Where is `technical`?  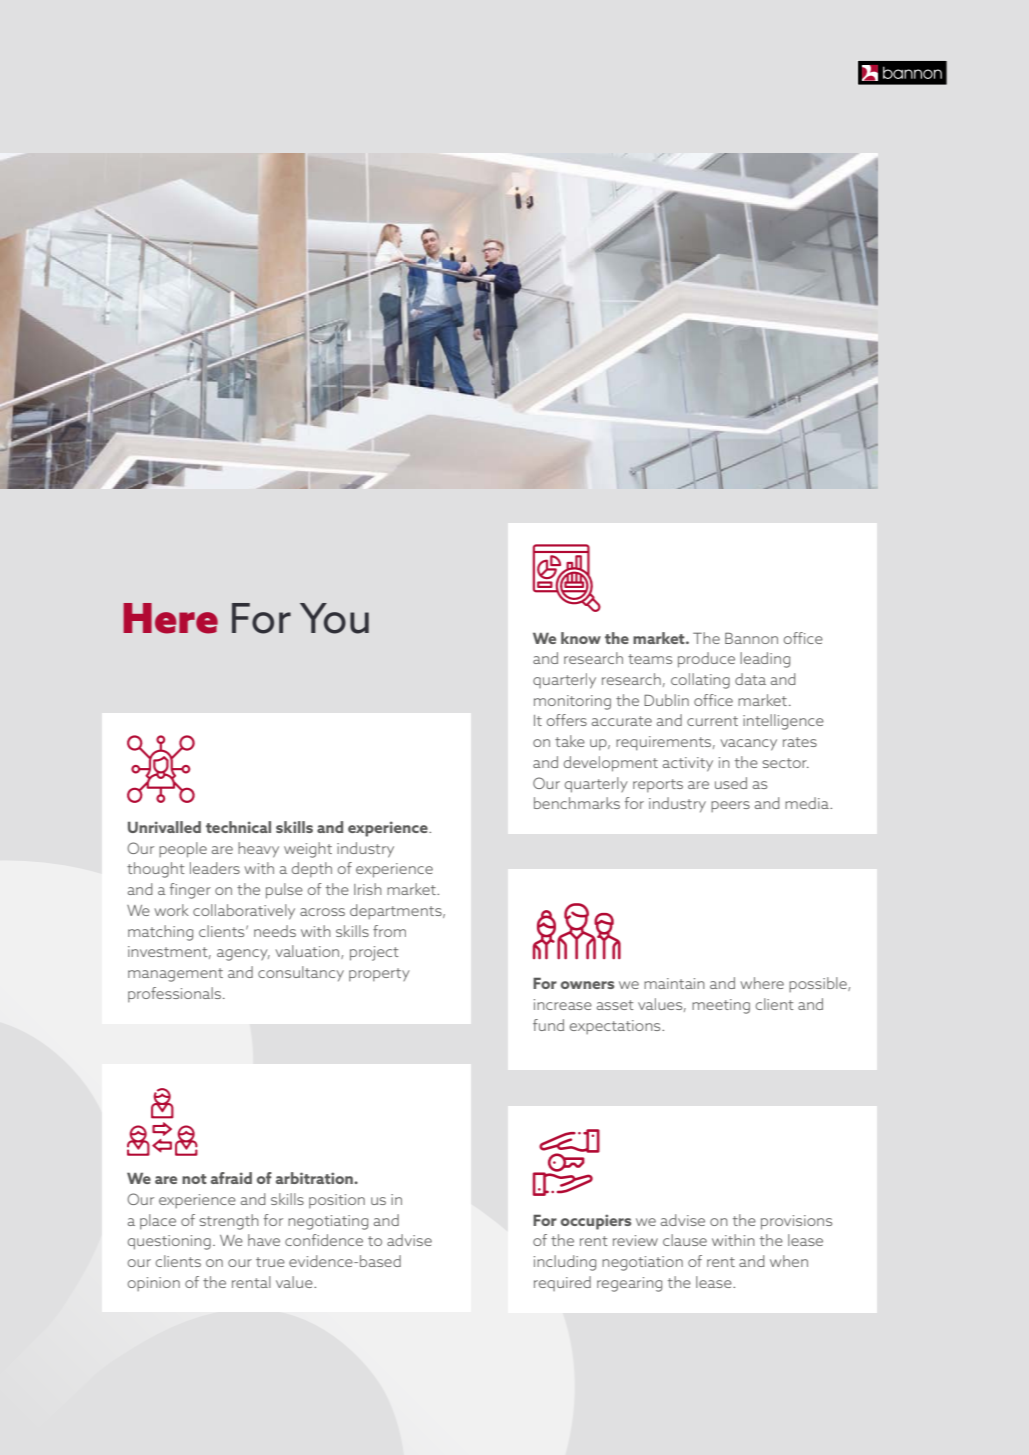
technical is located at coordinates (238, 827).
